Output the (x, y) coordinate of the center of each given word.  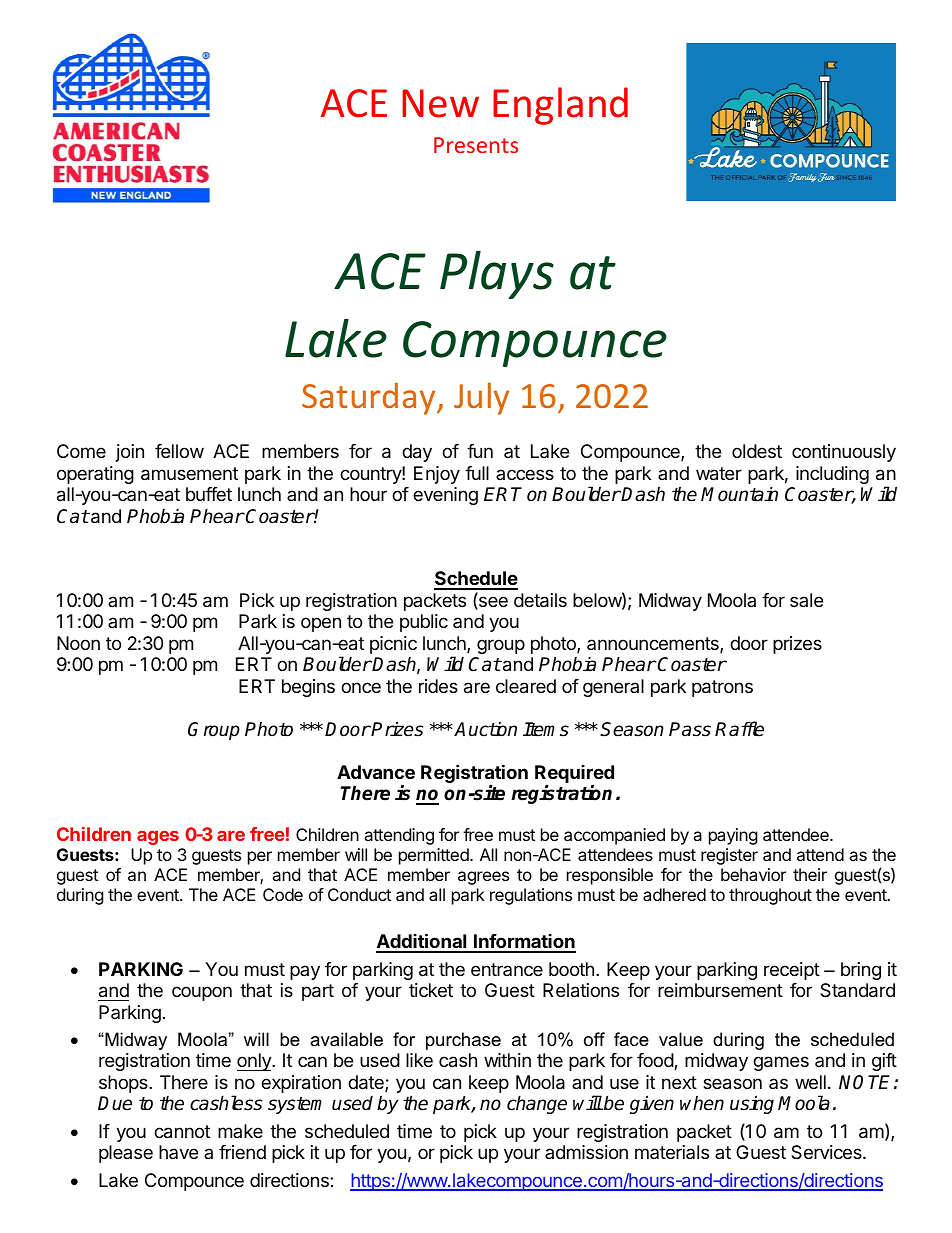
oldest (757, 451)
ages (158, 837)
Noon (78, 643)
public (424, 623)
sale (806, 600)
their (810, 874)
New (440, 103)
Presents (476, 145)
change (537, 1104)
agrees (483, 878)
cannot (182, 1132)
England (560, 106)
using (752, 1104)
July (481, 398)
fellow (179, 451)
